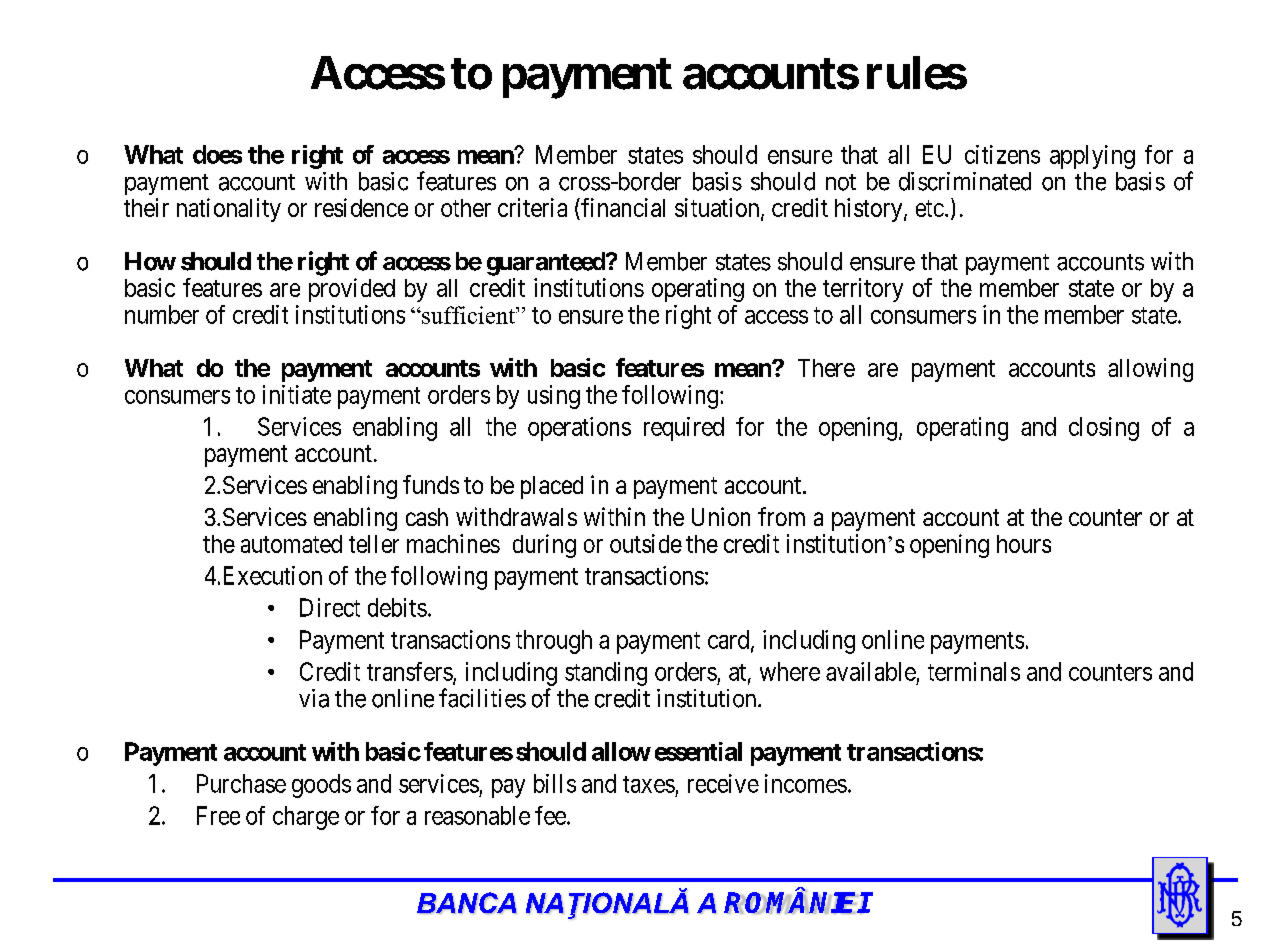 The width and height of the screenshot is (1270, 952). Describe the element at coordinates (965, 181) in the screenshot. I see `discriminated` at that location.
